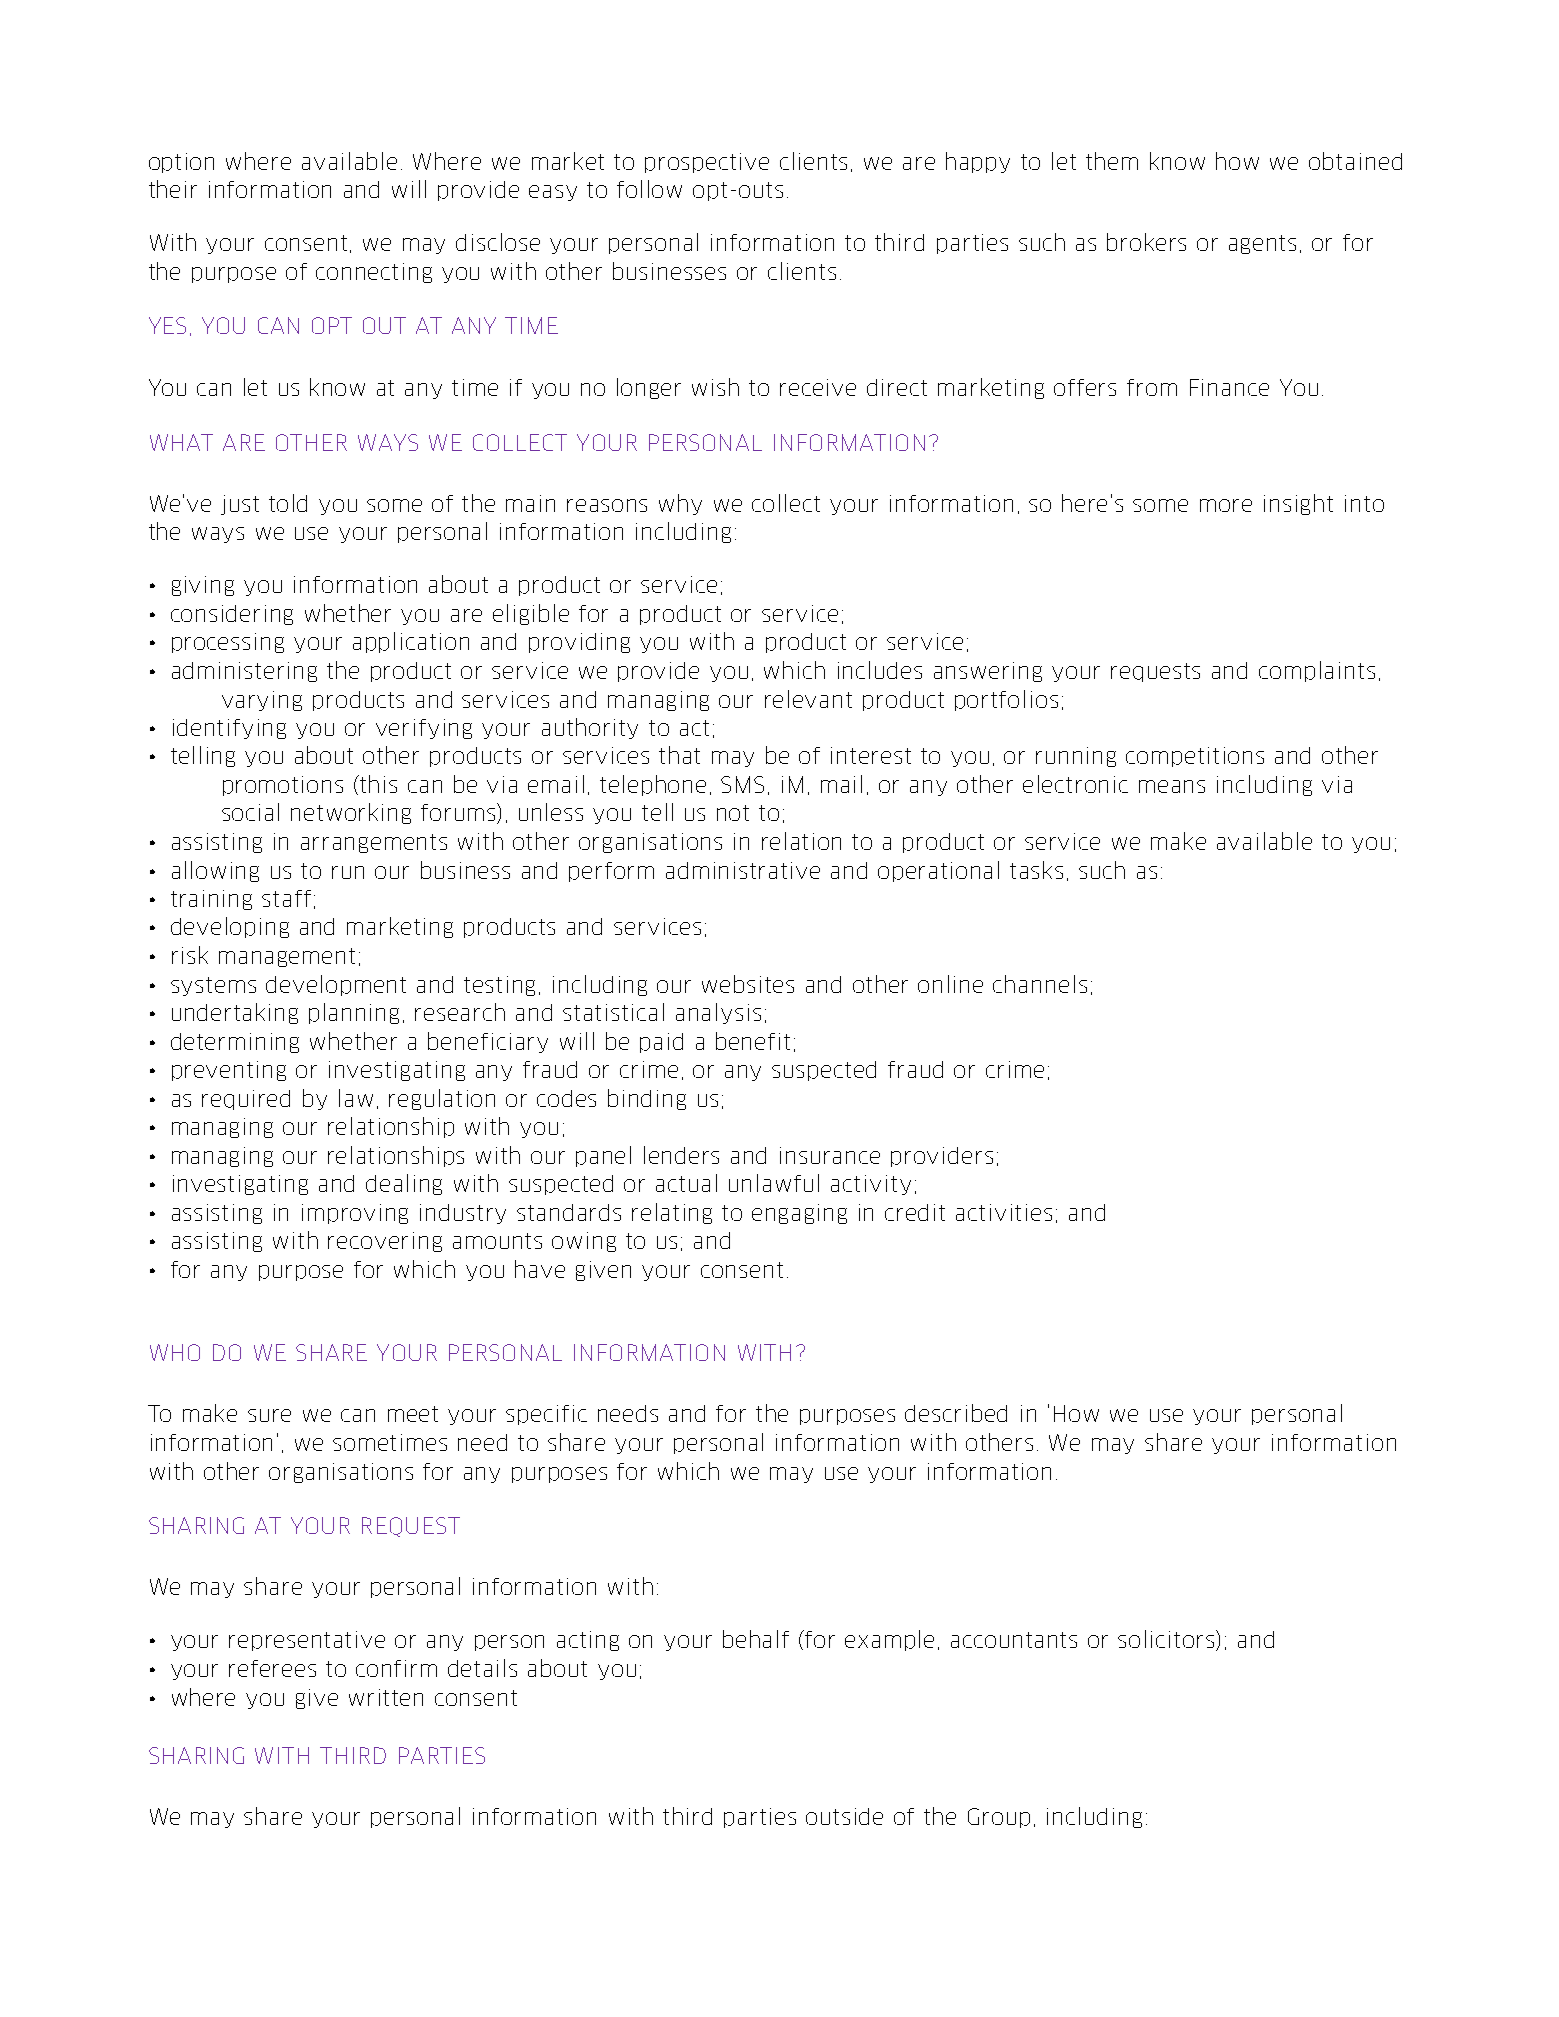 The height and width of the screenshot is (2017, 1559). I want to click on channels, so click(1040, 984).
